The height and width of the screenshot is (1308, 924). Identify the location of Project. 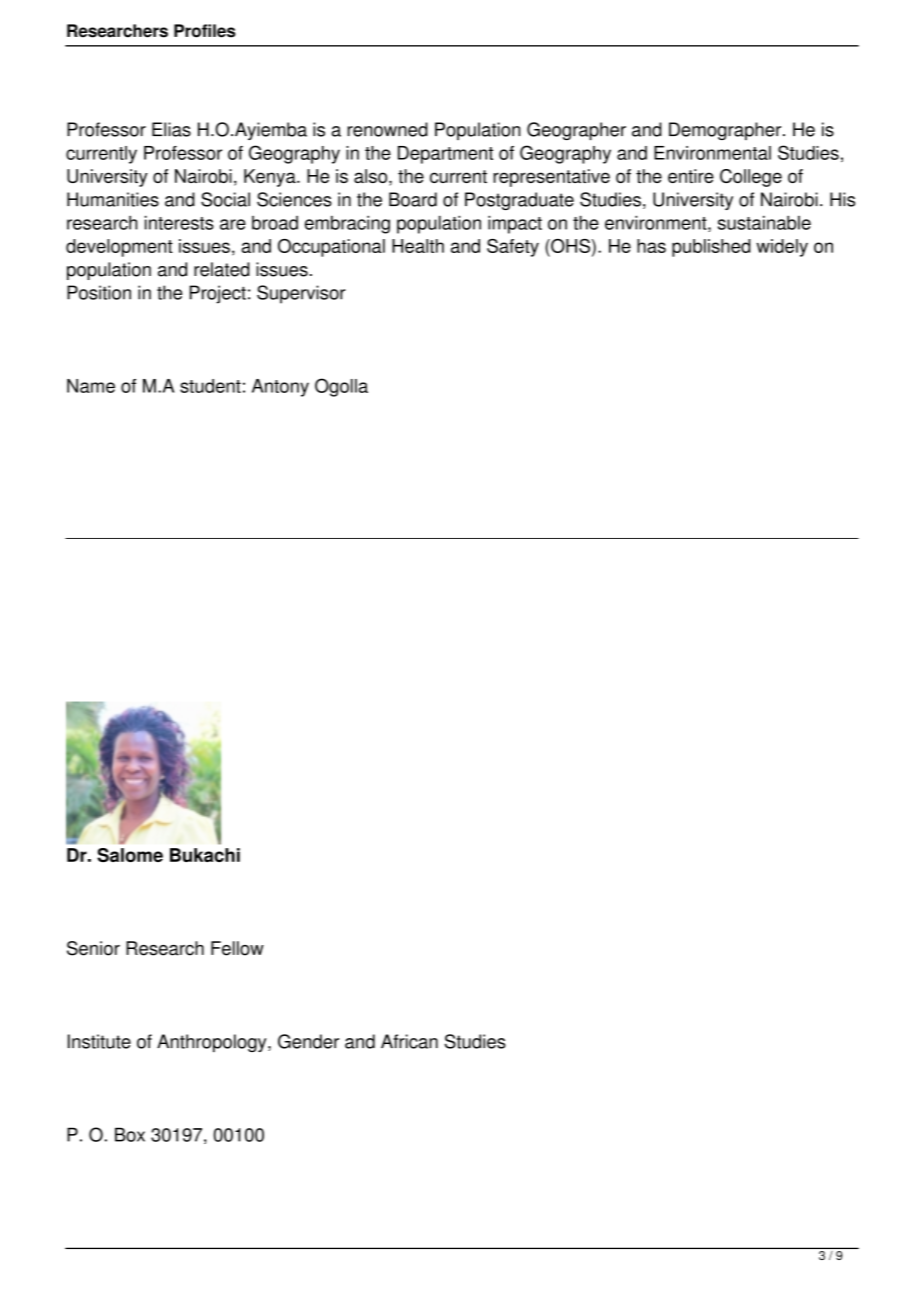
(218, 294).
